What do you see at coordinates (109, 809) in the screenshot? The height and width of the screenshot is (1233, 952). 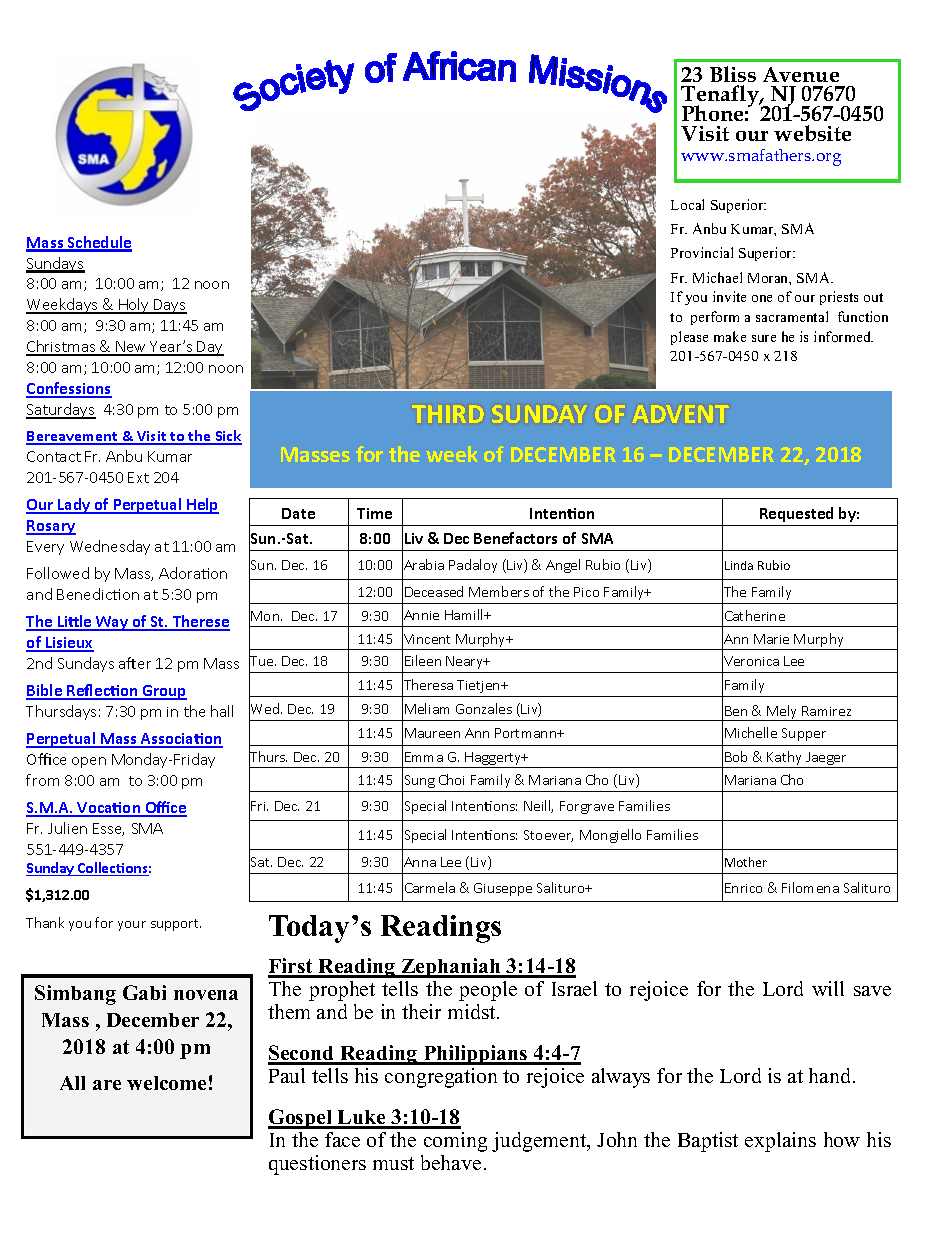 I see `Vocation` at bounding box center [109, 809].
